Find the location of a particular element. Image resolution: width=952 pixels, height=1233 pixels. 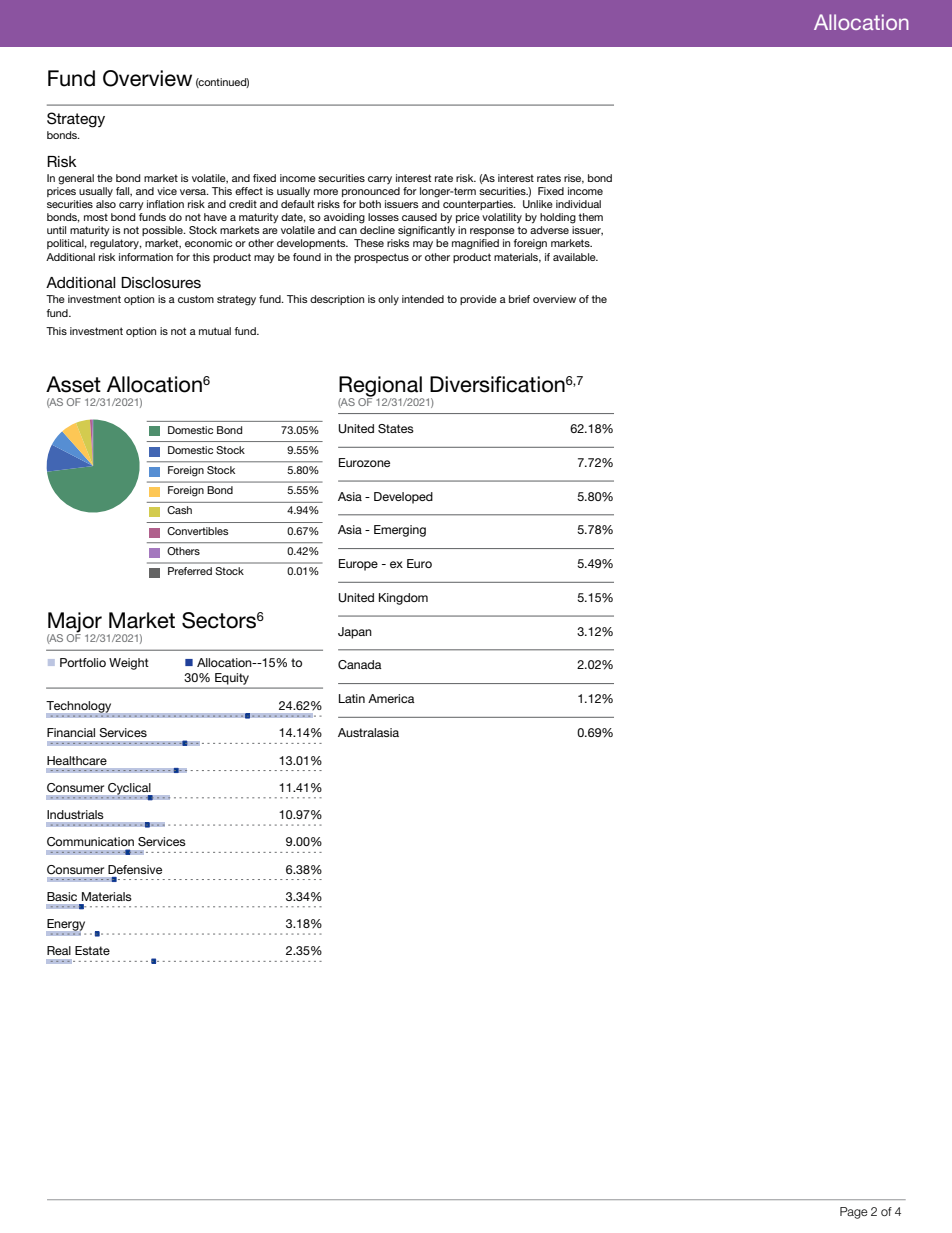

Canada is located at coordinates (360, 665).
